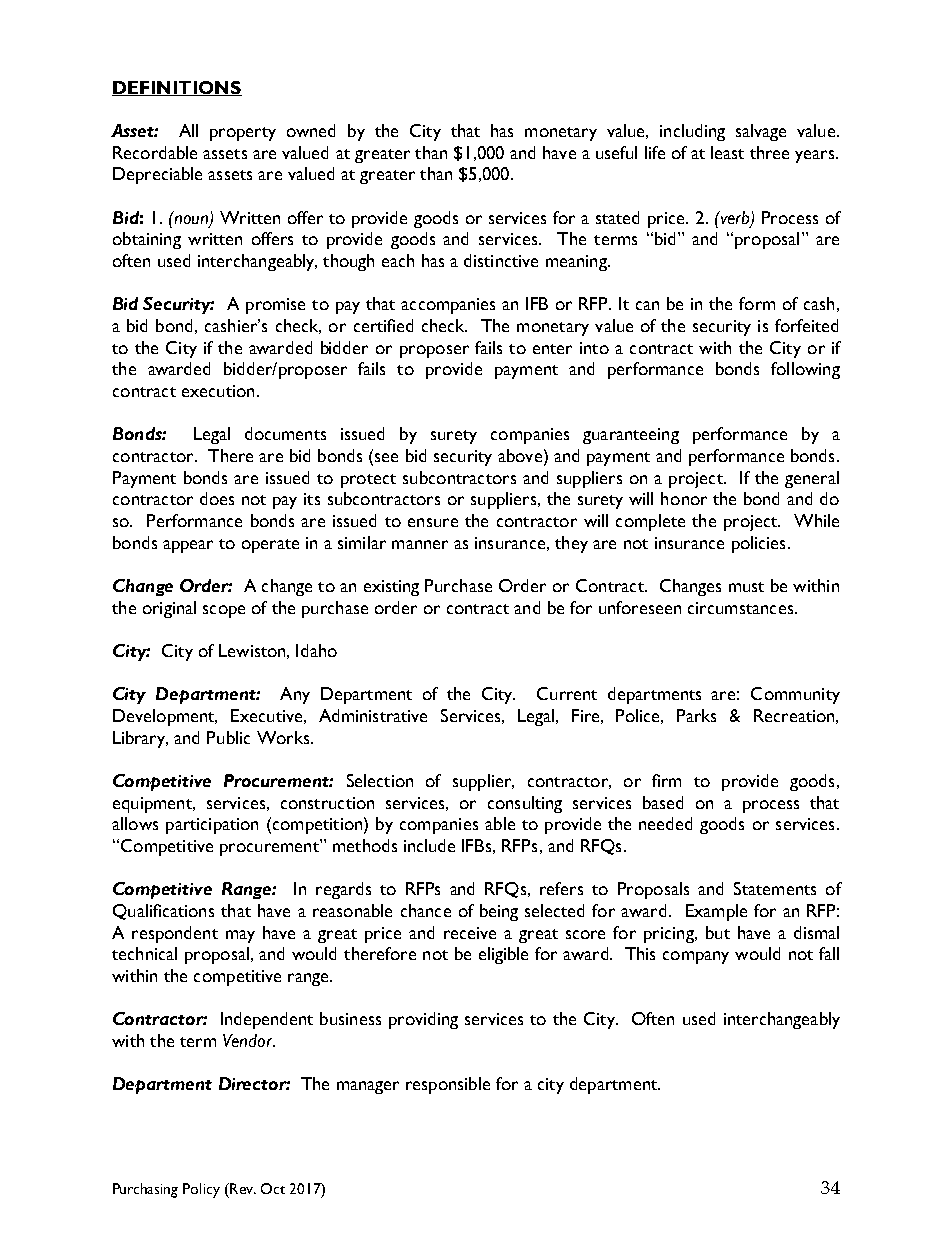 The width and height of the screenshot is (952, 1233). Describe the element at coordinates (805, 370) in the screenshot. I see `following` at that location.
